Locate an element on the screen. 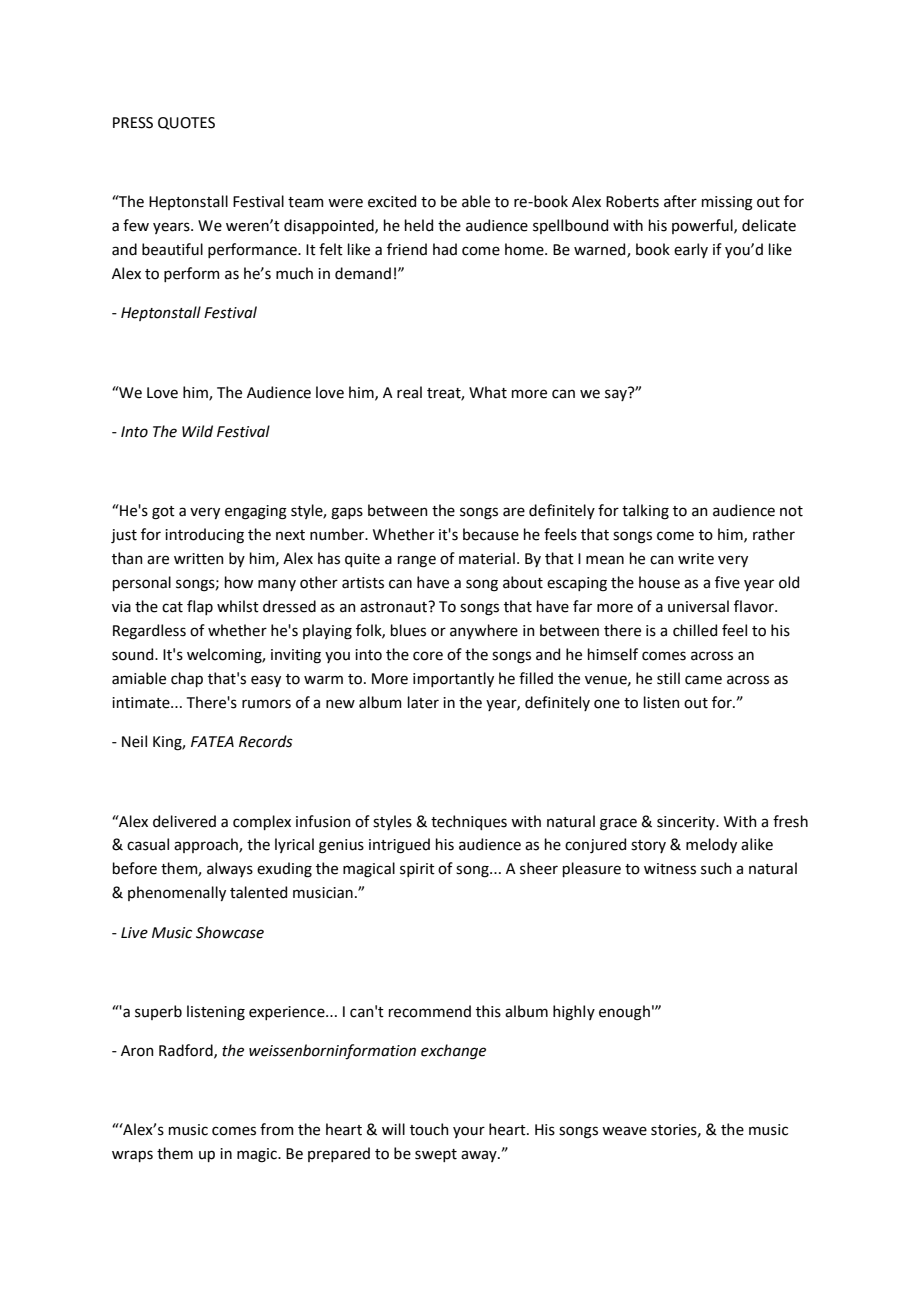  chilled is located at coordinates (695, 630).
